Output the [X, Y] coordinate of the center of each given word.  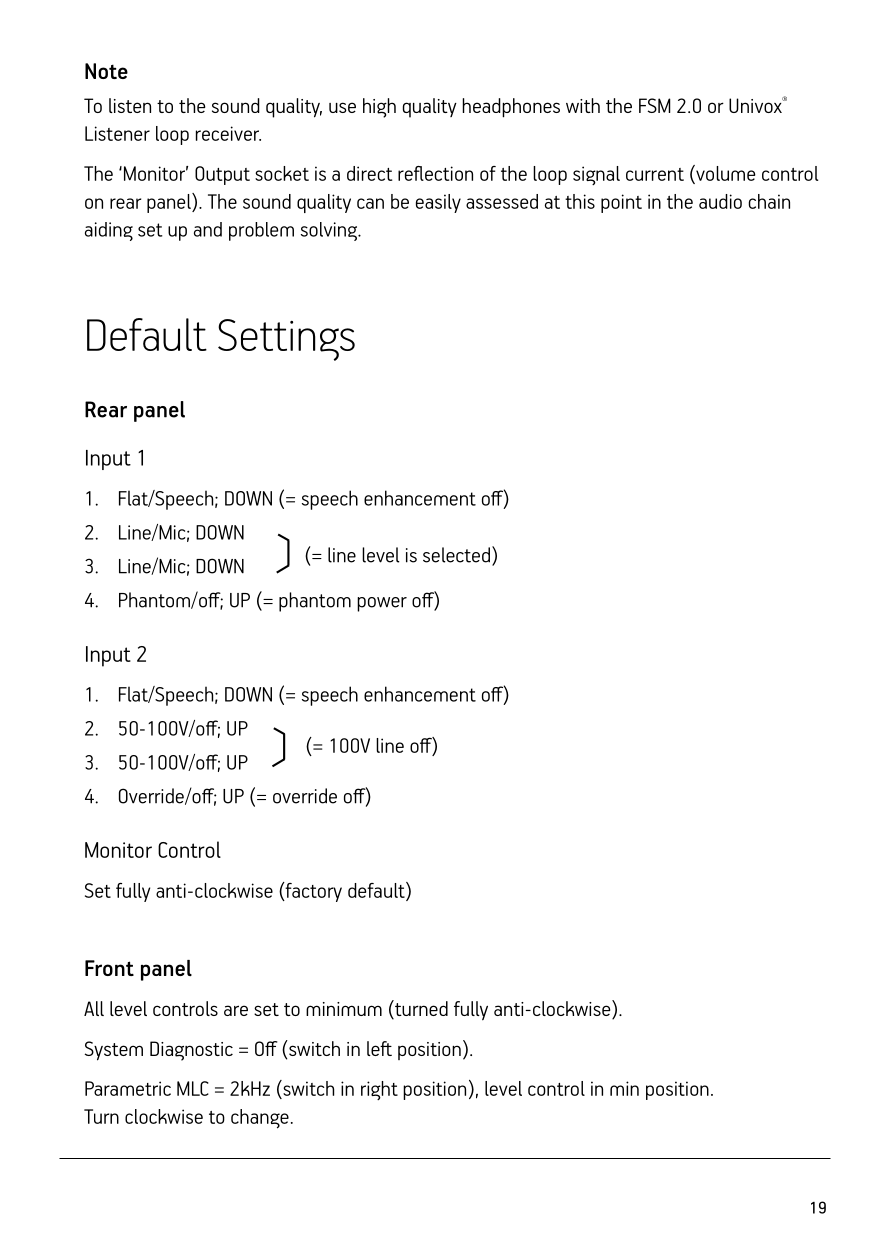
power [382, 604]
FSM [655, 105]
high [379, 108]
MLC [193, 1088]
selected [456, 555]
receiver [228, 133]
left [379, 1048]
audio [720, 201]
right [379, 1090]
